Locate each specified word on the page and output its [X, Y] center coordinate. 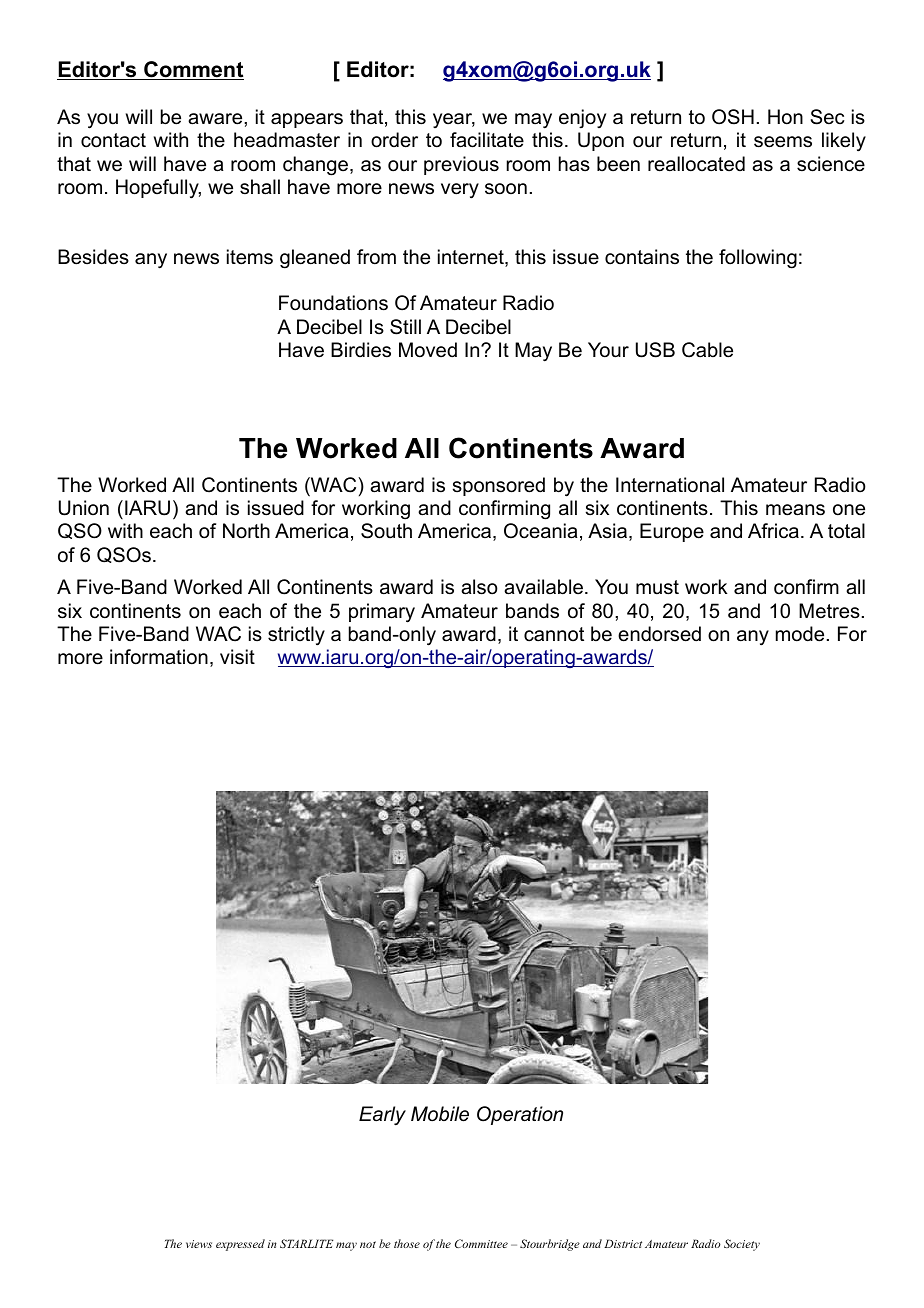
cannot [554, 634]
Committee [481, 1243]
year [454, 120]
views [199, 1244]
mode [800, 634]
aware [216, 119]
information [159, 657]
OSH [733, 117]
